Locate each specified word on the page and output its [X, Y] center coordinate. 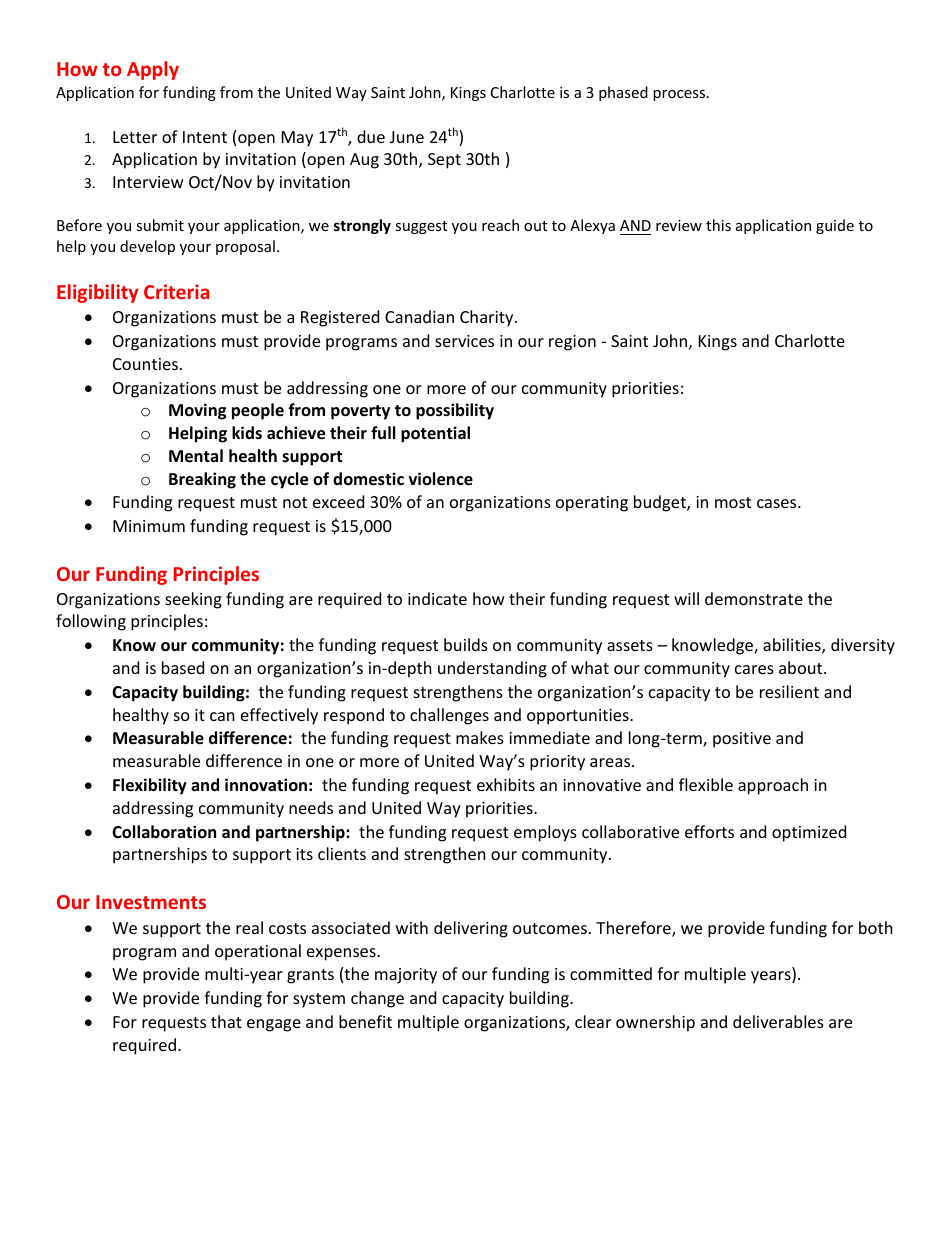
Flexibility [150, 786]
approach [773, 786]
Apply [153, 70]
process [680, 95]
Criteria [176, 291]
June [407, 137]
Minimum [149, 526]
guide [835, 226]
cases [778, 503]
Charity [488, 318]
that [226, 1021]
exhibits [506, 784]
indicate [437, 598]
